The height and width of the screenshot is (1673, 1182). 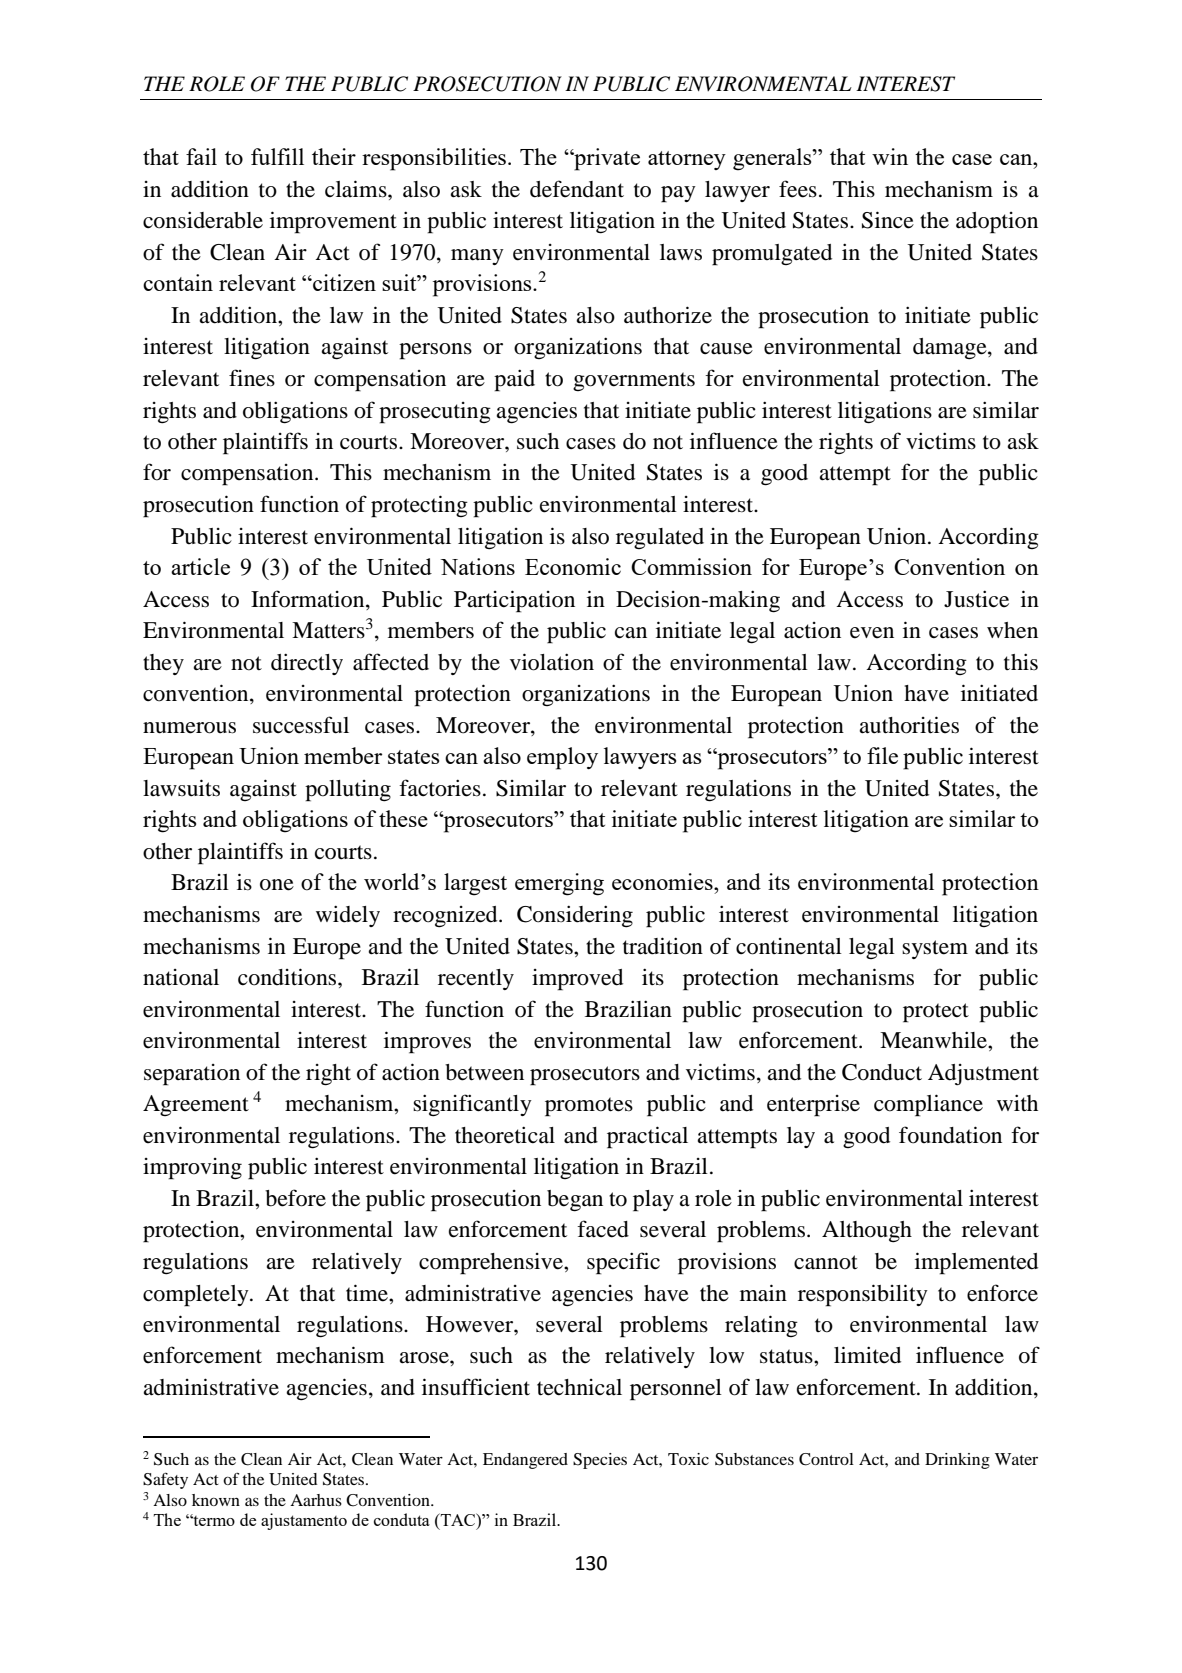 I want to click on Since, so click(x=888, y=220).
